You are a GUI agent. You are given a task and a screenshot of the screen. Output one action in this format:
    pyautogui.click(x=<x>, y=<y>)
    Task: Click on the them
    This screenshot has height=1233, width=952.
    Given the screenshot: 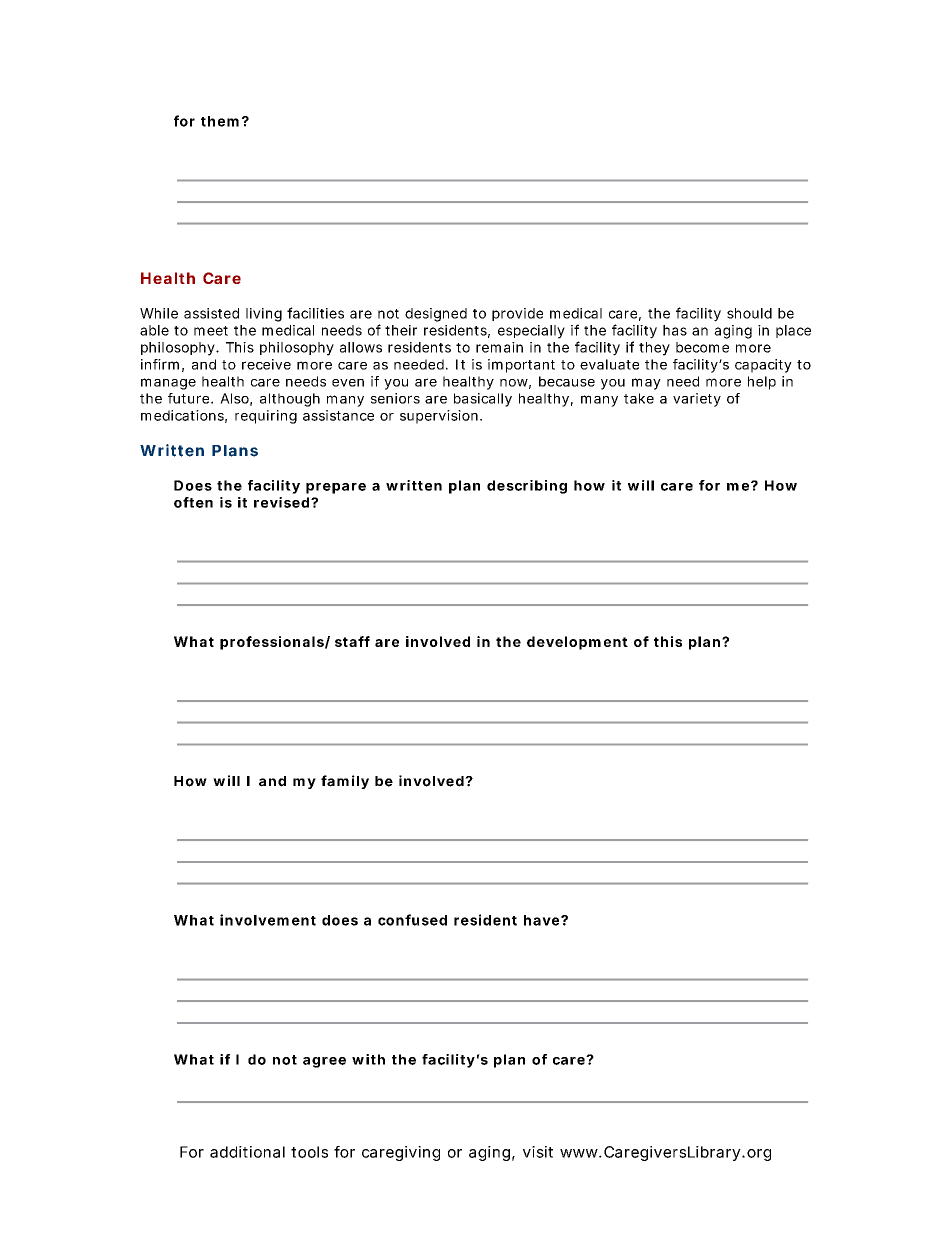 What is the action you would take?
    pyautogui.click(x=220, y=121)
